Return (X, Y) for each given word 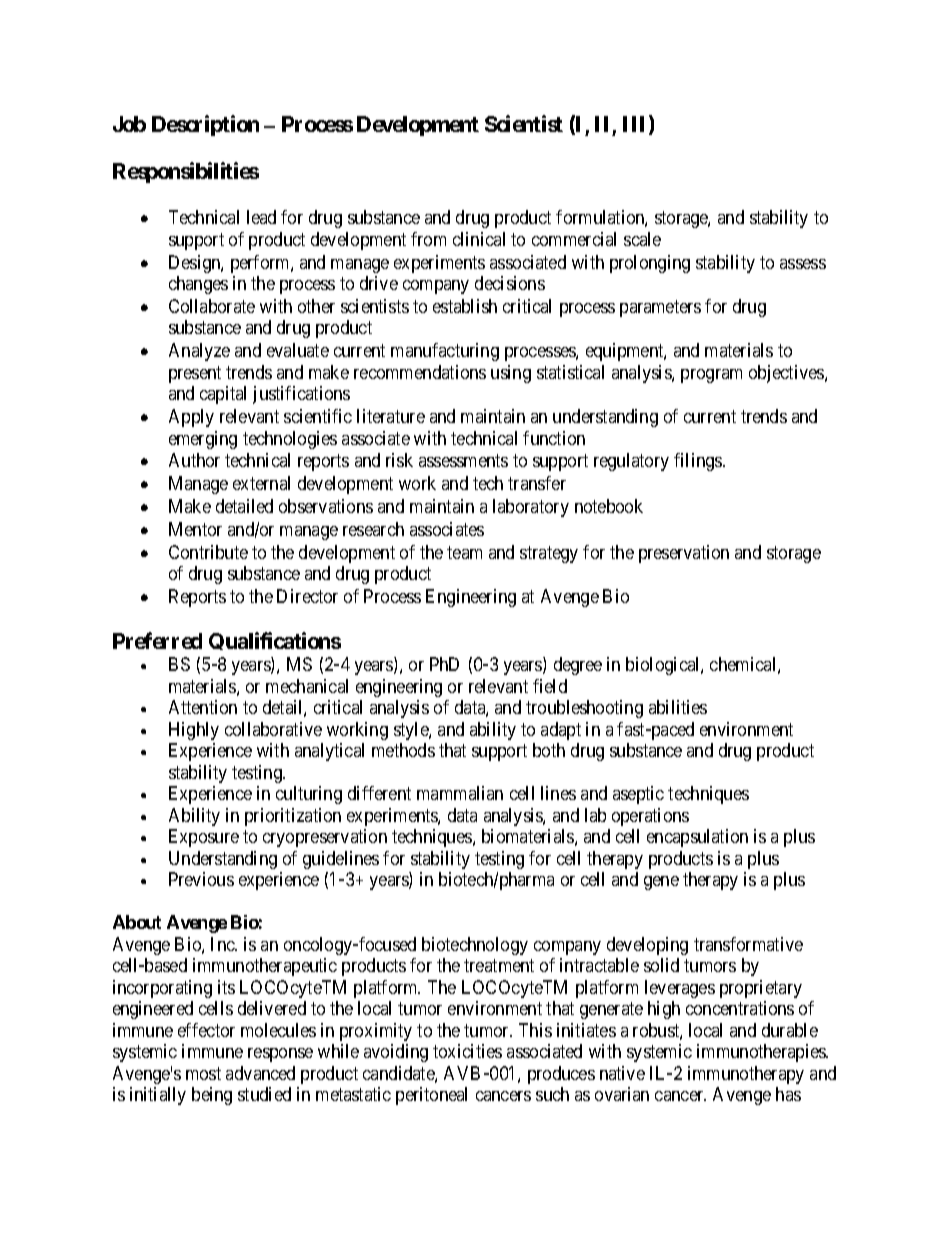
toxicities (467, 1051)
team (464, 552)
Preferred (157, 640)
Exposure (204, 838)
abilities (678, 707)
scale (642, 239)
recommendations (420, 372)
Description (205, 125)
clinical (479, 239)
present (195, 374)
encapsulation (697, 838)
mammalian (460, 793)
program (711, 376)
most (203, 1073)
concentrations (740, 1008)
